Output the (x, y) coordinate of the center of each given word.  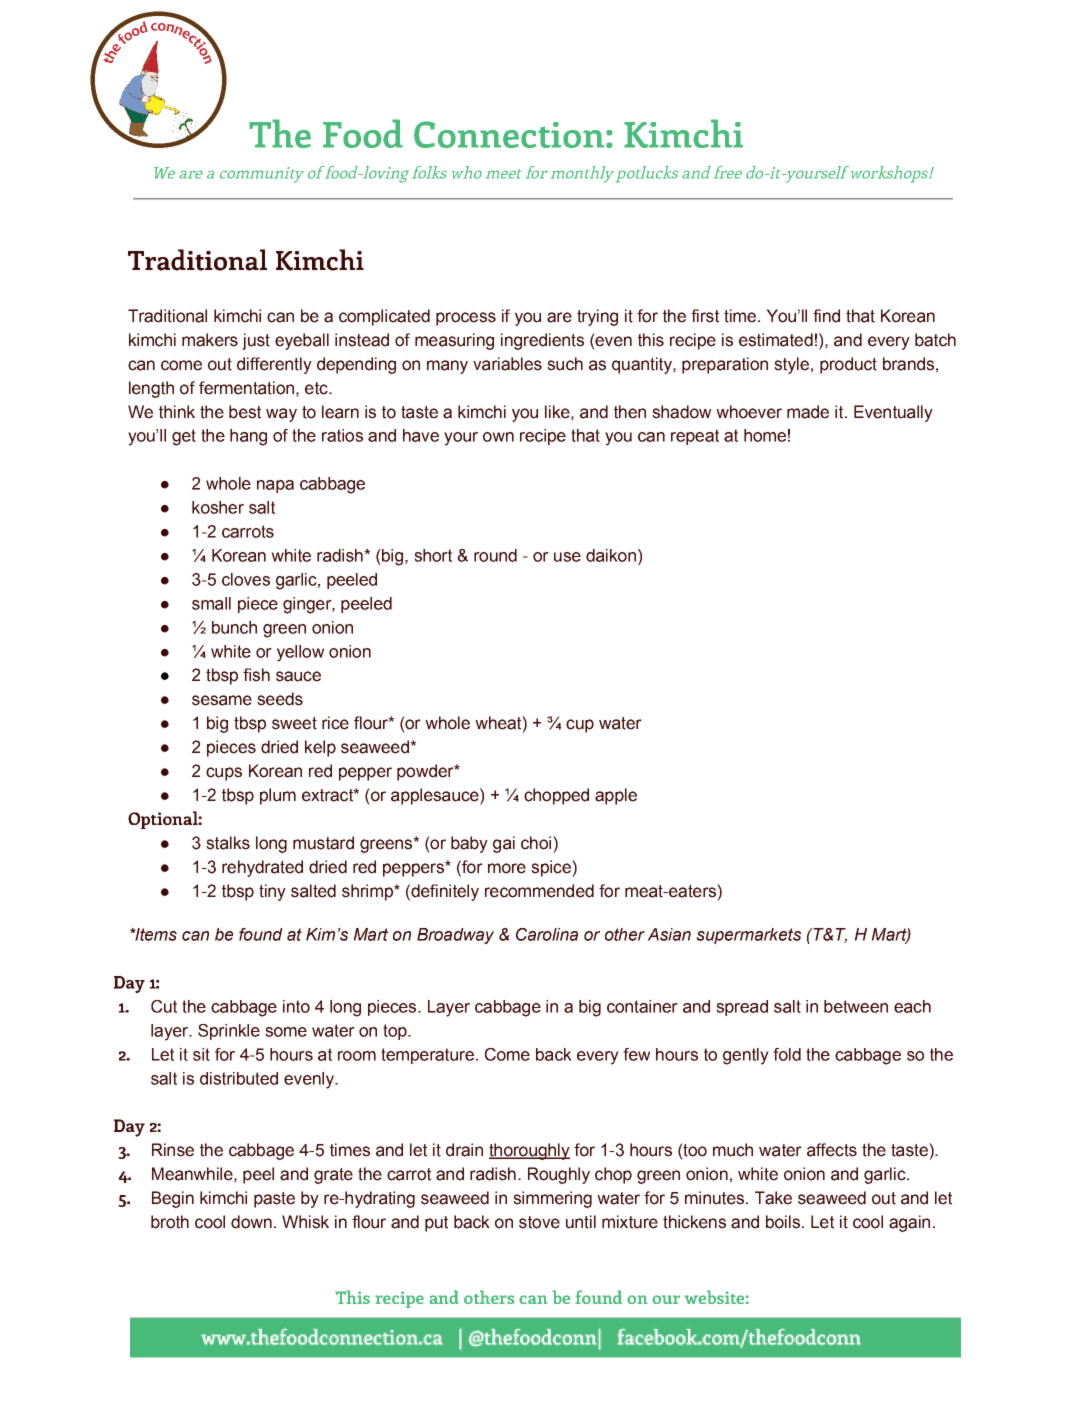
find (826, 316)
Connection (509, 134)
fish (256, 675)
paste (274, 1200)
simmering (552, 1199)
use (567, 557)
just (256, 341)
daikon (611, 555)
